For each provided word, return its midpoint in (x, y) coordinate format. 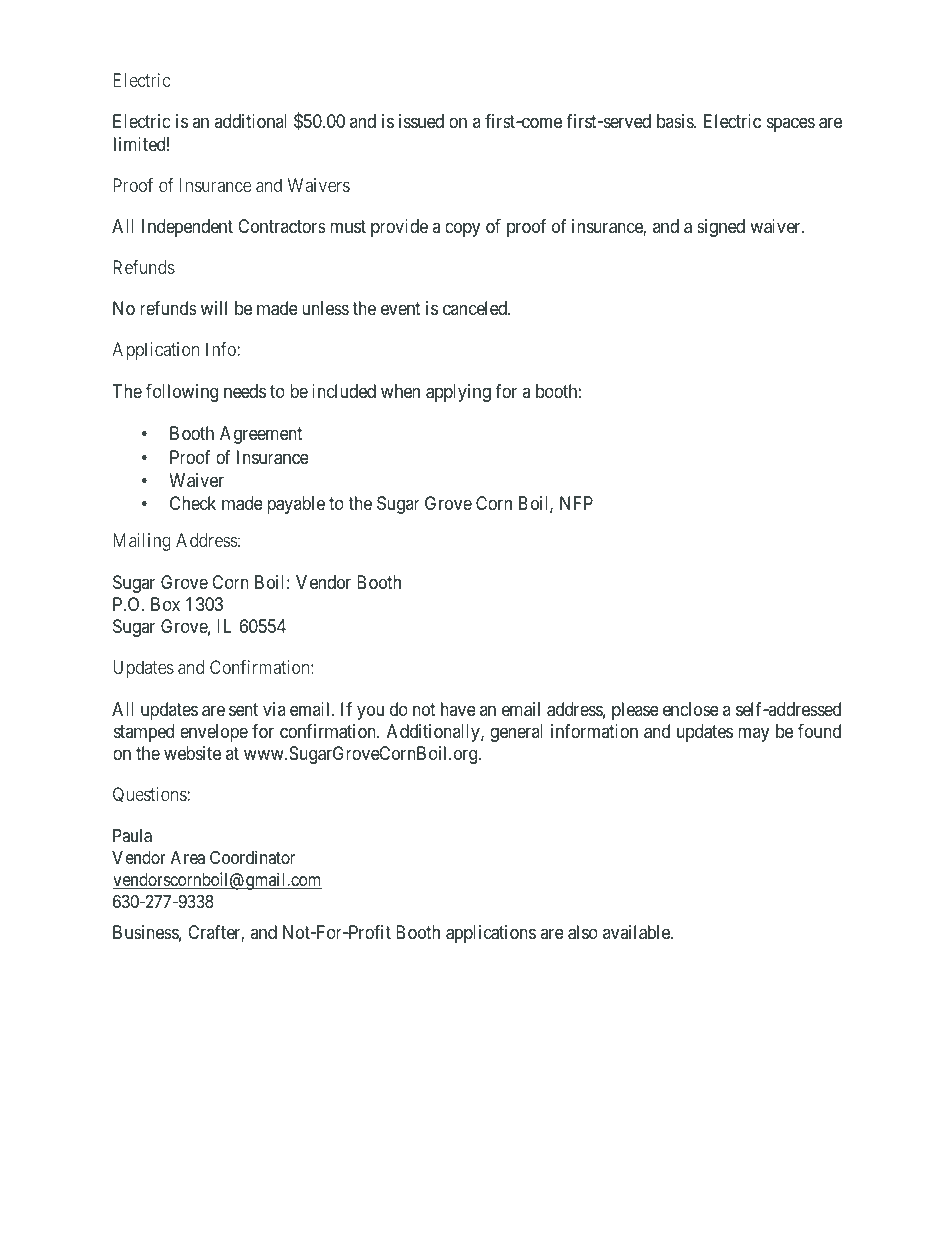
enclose (691, 709)
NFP (576, 503)
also (583, 932)
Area (188, 857)
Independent (187, 228)
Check (193, 503)
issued (421, 121)
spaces (791, 125)
